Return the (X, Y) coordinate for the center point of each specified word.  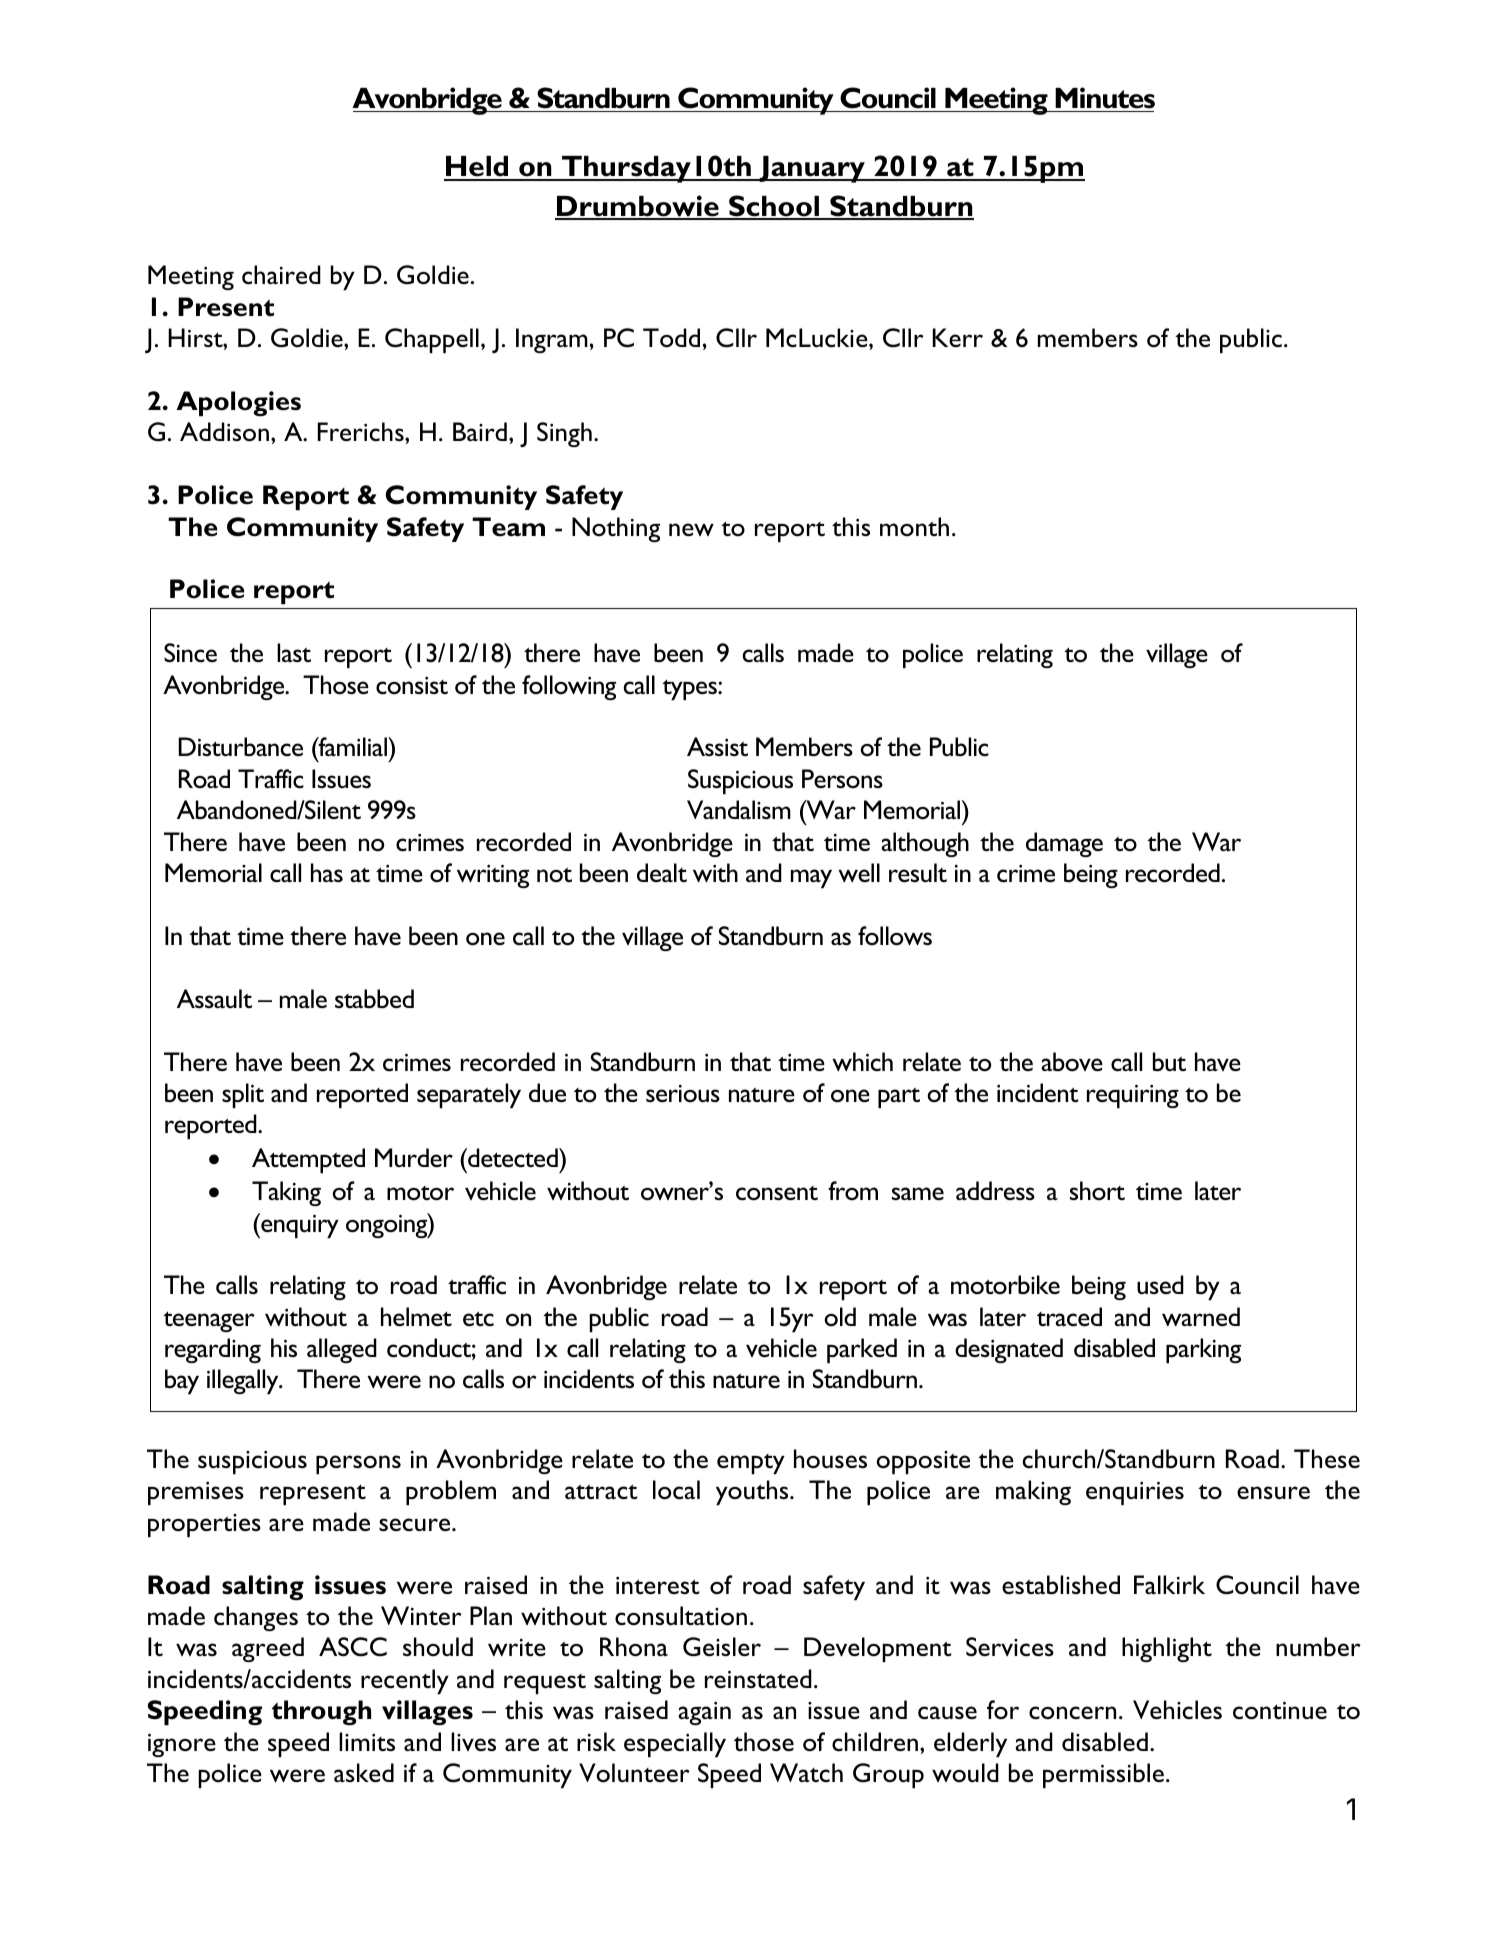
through (321, 1713)
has (327, 872)
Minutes (1105, 98)
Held (477, 168)
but (1169, 1062)
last (294, 652)
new (691, 529)
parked (862, 1350)
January (812, 169)
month (914, 526)
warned (1201, 1316)
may (811, 878)
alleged (342, 1350)
